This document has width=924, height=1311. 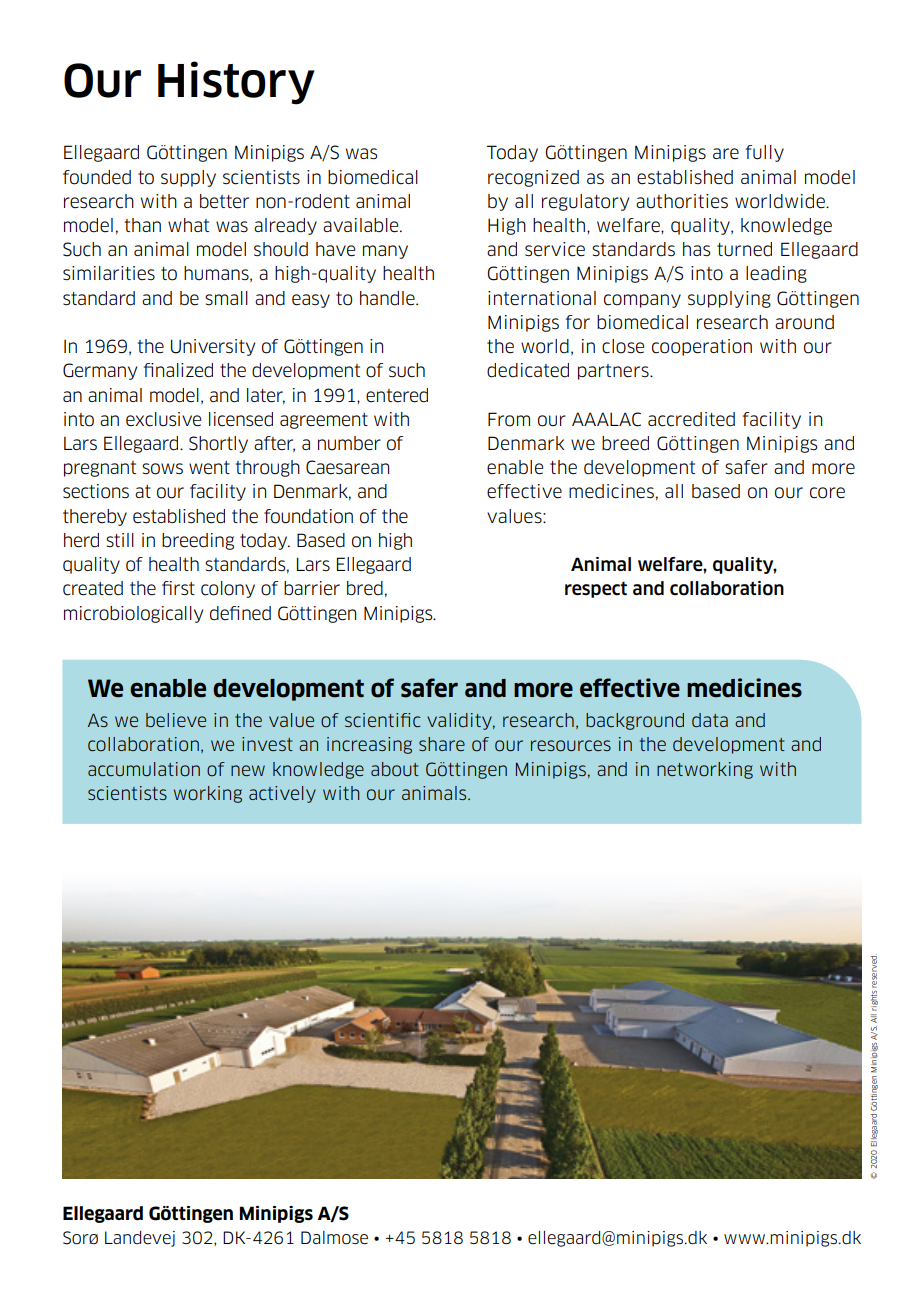 What do you see at coordinates (395, 769) in the document?
I see `about` at bounding box center [395, 769].
